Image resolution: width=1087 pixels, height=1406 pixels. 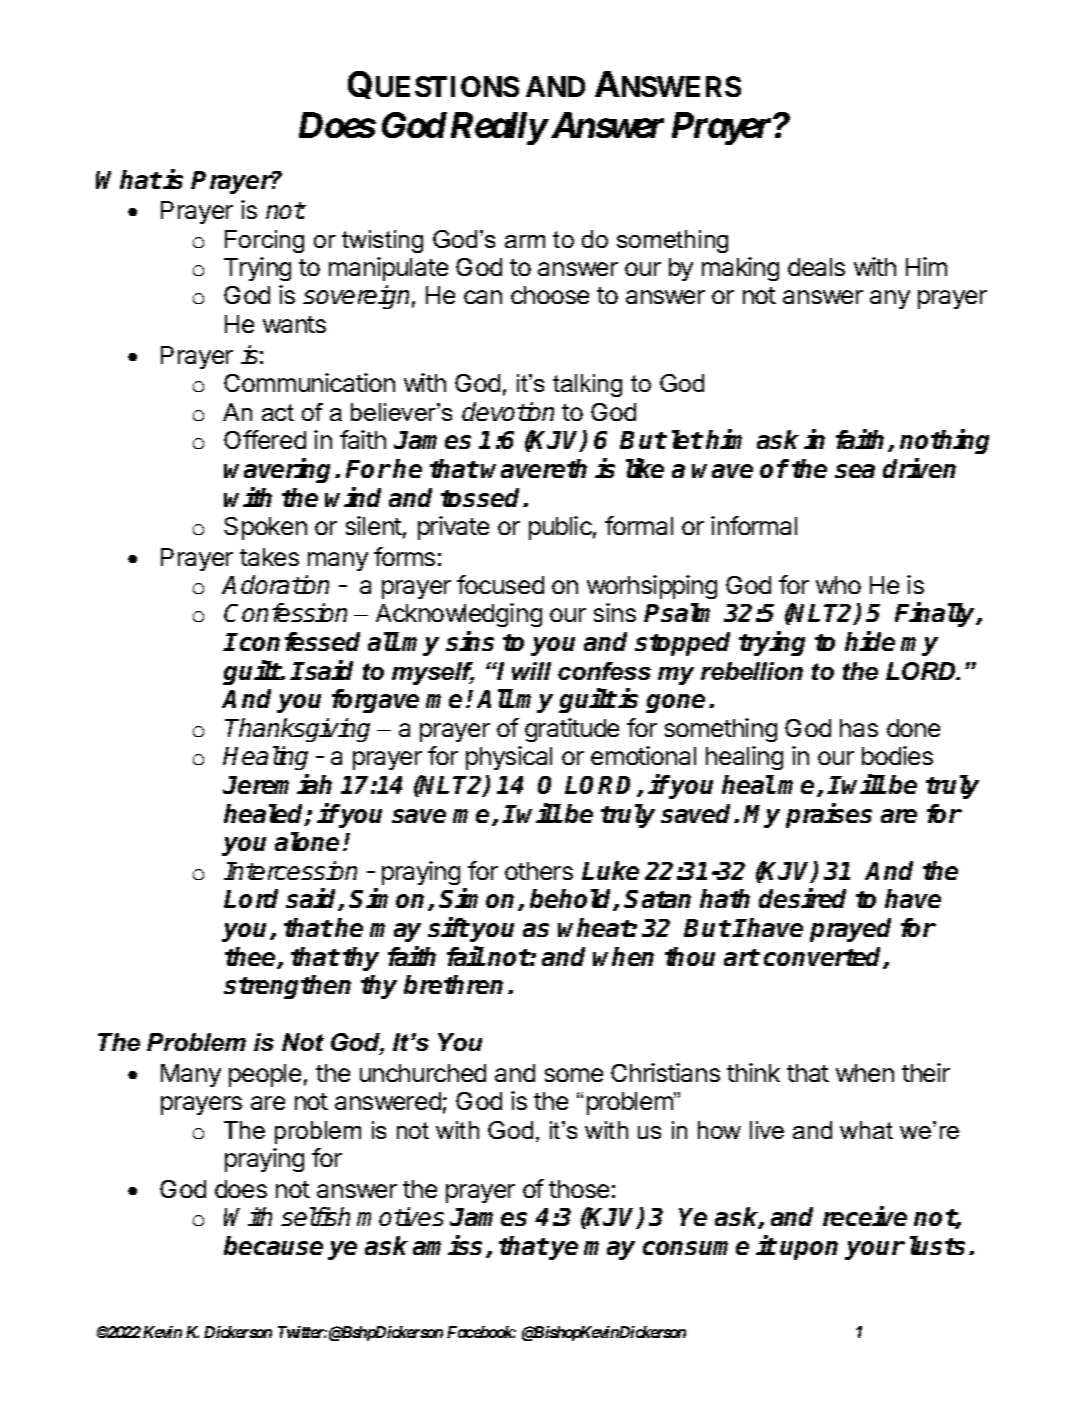 I want to click on choose, so click(x=550, y=295).
